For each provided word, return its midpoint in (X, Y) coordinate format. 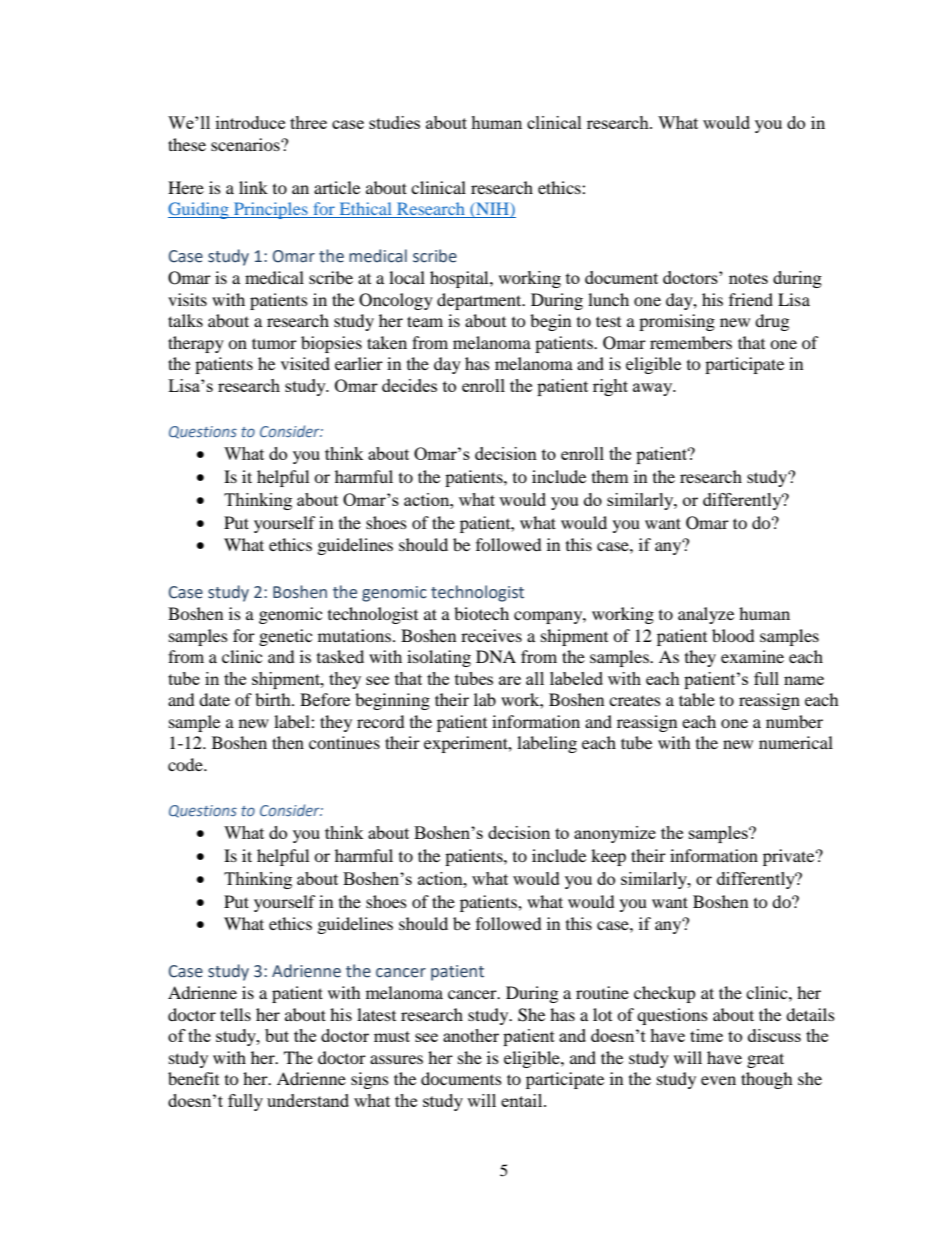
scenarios (246, 144)
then (288, 742)
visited (305, 363)
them (610, 476)
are (510, 680)
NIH (492, 210)
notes (748, 278)
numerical (796, 742)
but (277, 1035)
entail (523, 1100)
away (654, 389)
